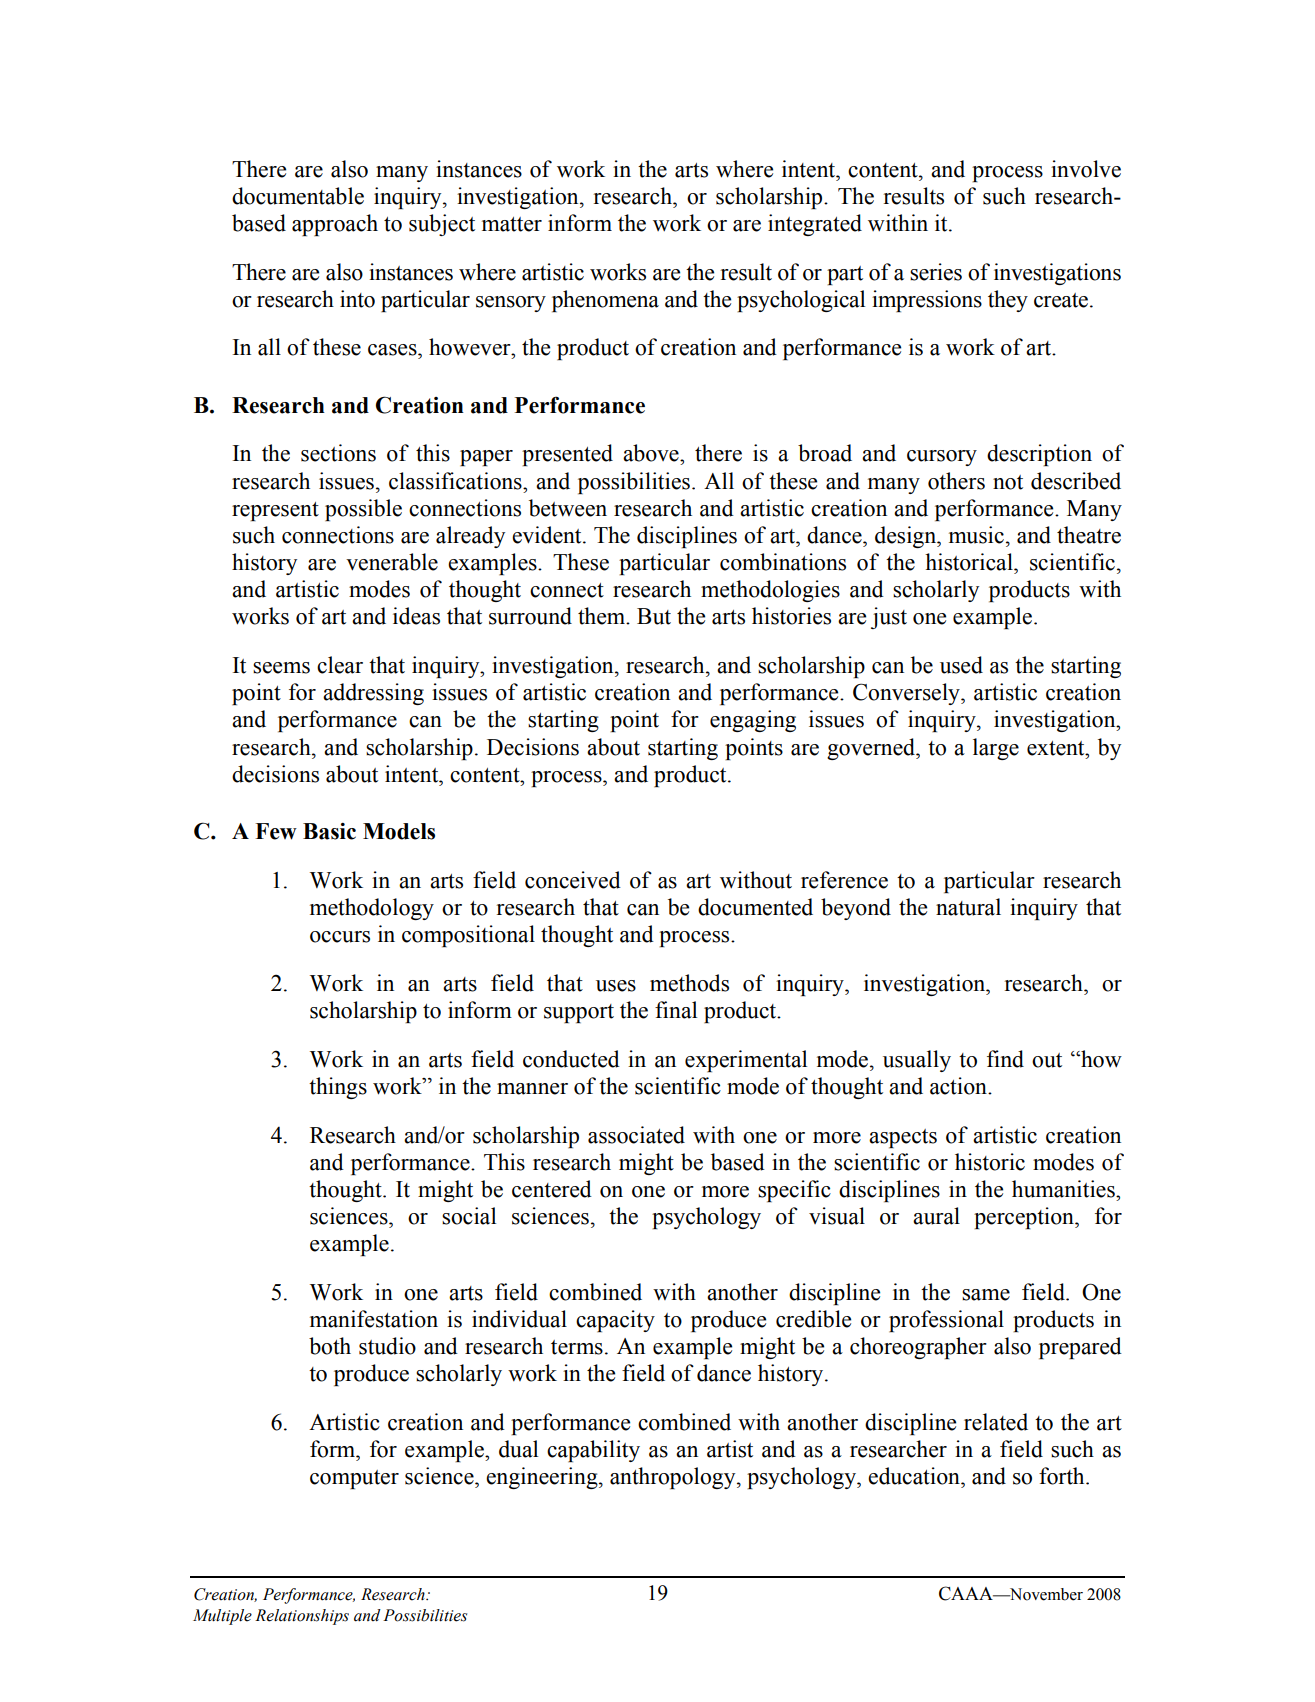 The image size is (1315, 1702). What do you see at coordinates (615, 1321) in the document?
I see `capacity` at bounding box center [615, 1321].
